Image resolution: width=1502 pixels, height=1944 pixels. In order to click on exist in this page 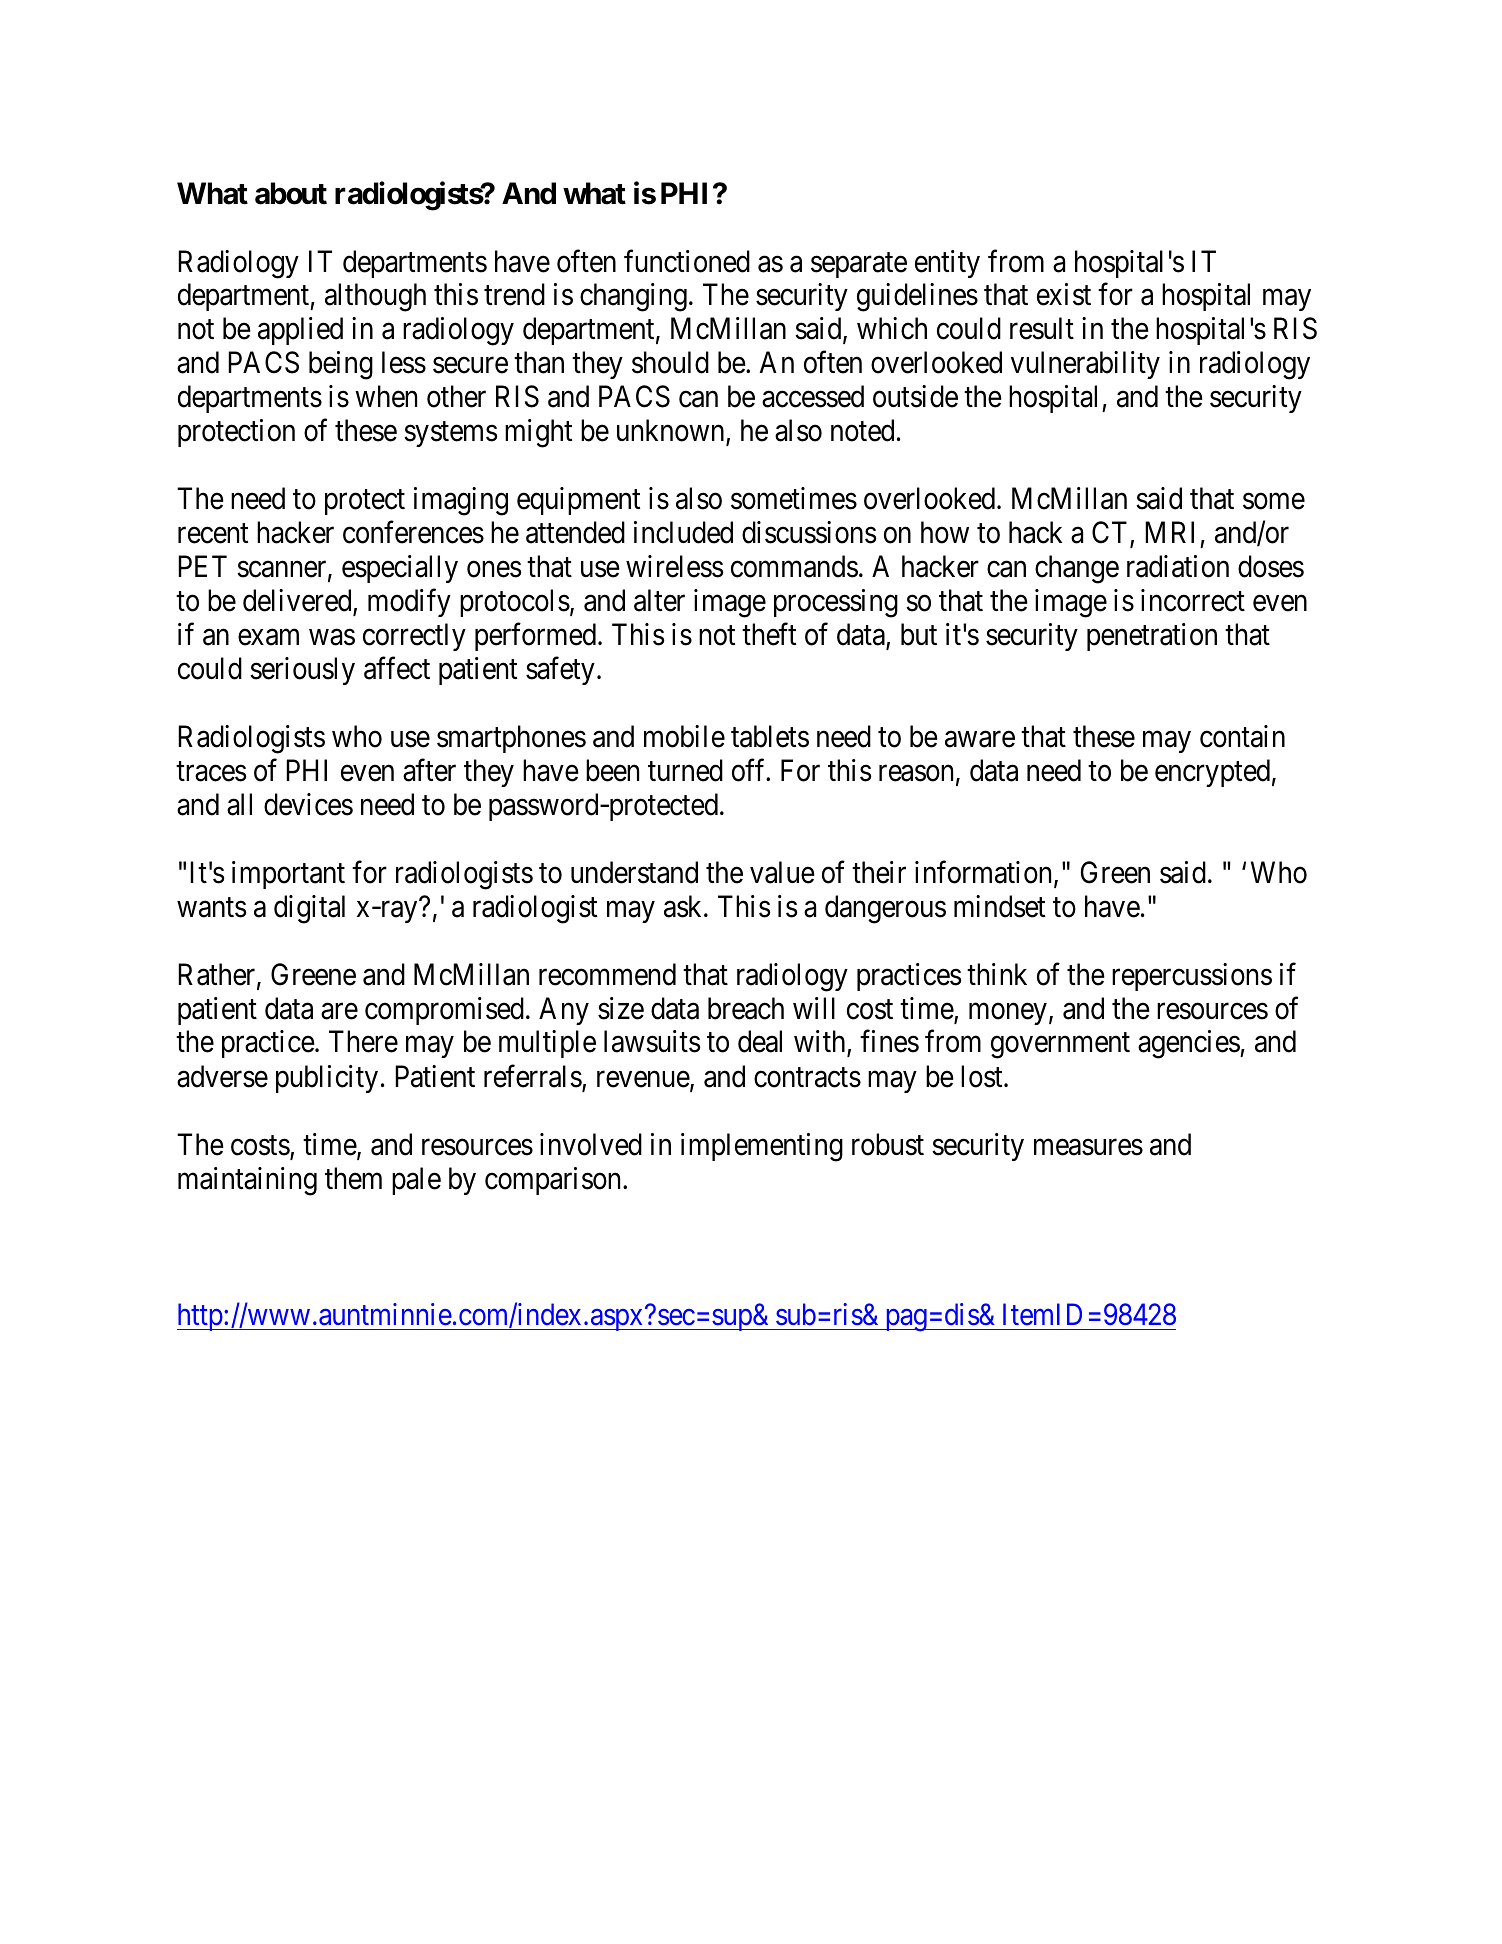, I will do `click(1064, 294)`.
